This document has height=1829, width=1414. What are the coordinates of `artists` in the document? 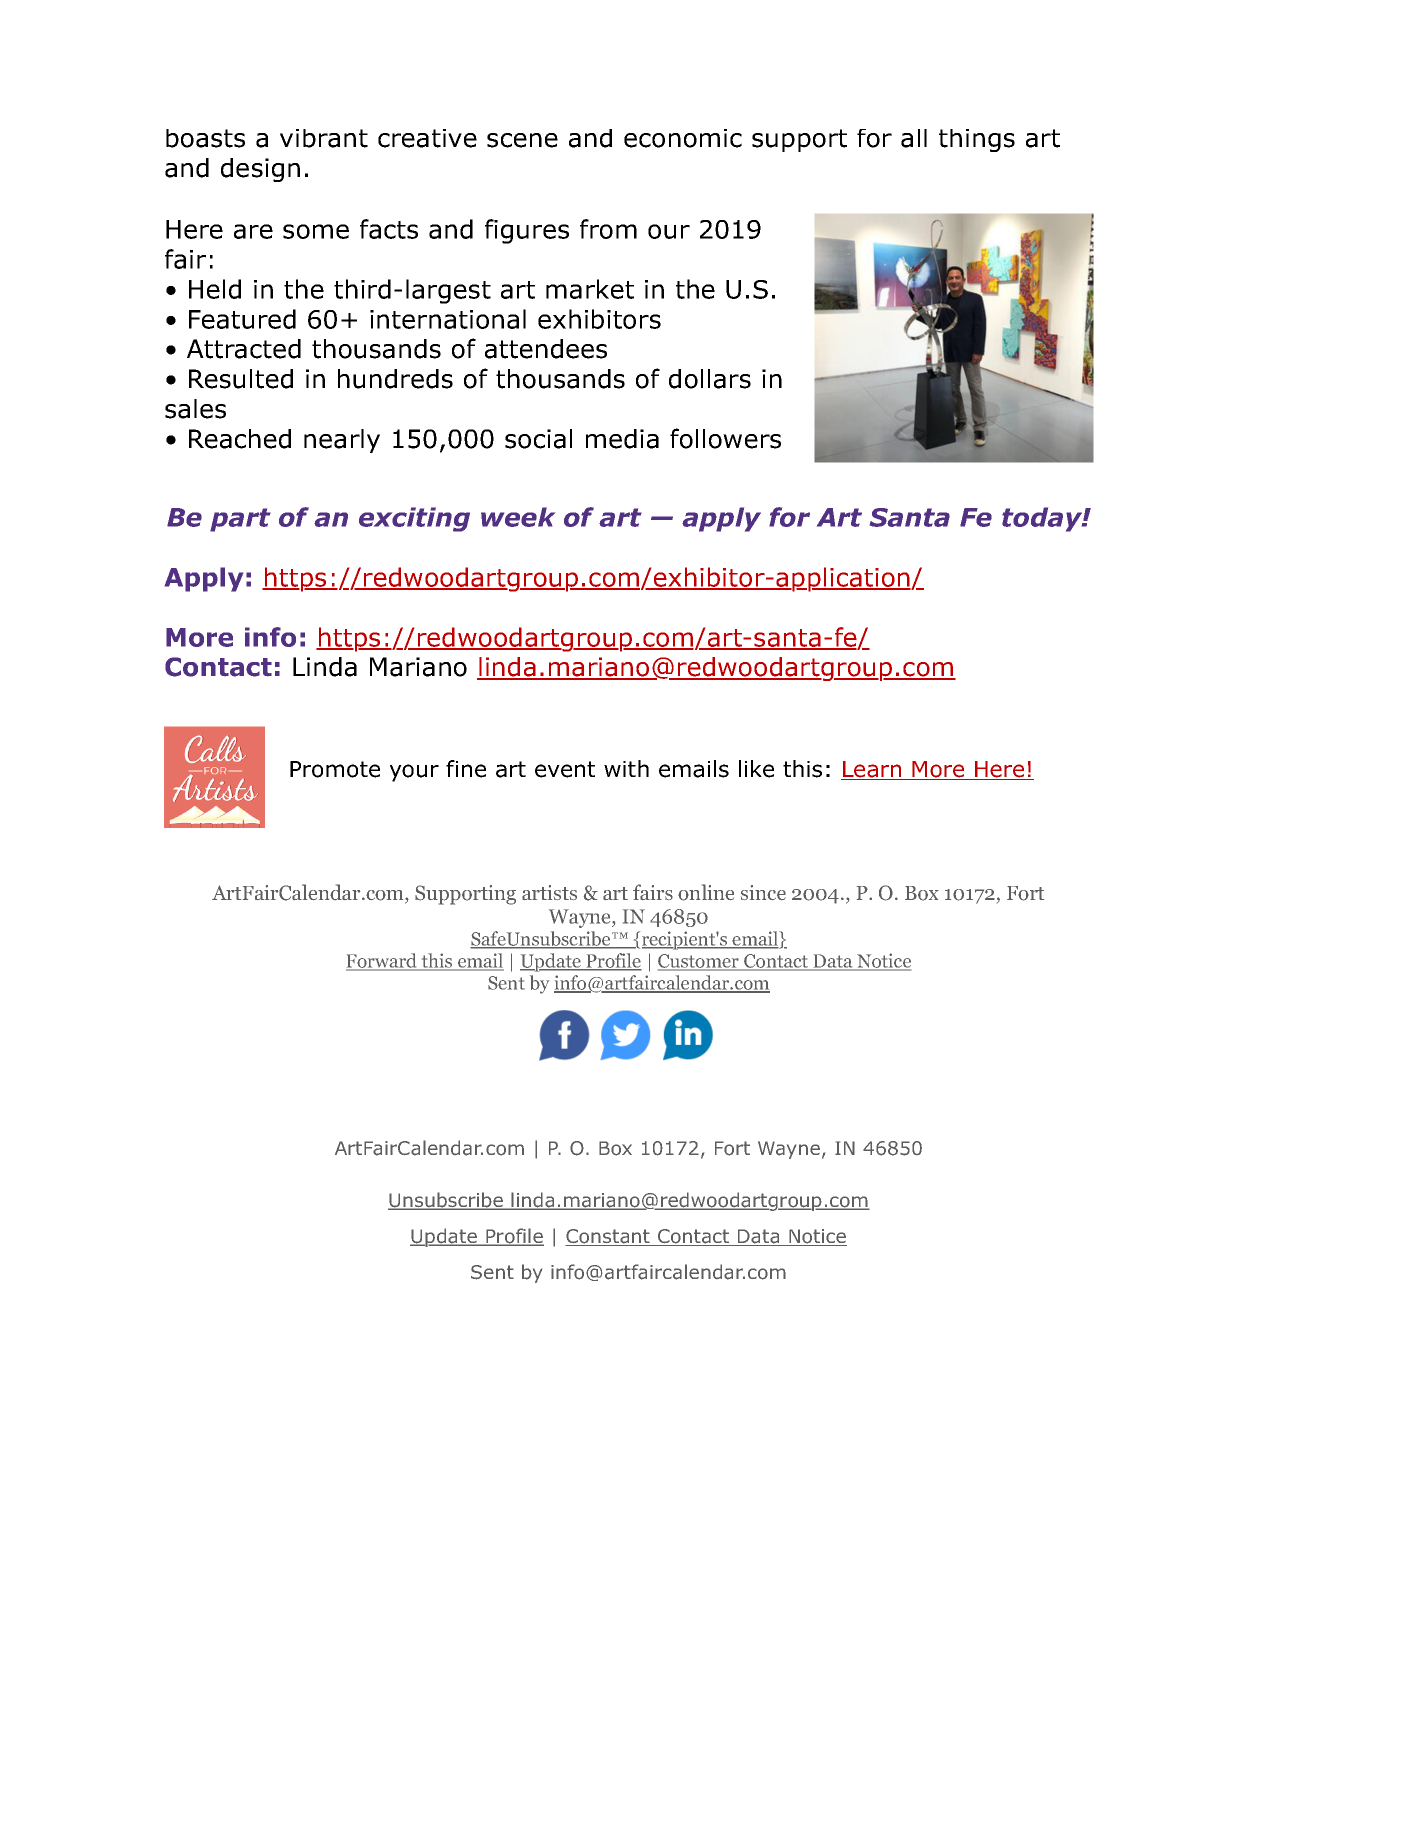 It's located at (549, 892).
